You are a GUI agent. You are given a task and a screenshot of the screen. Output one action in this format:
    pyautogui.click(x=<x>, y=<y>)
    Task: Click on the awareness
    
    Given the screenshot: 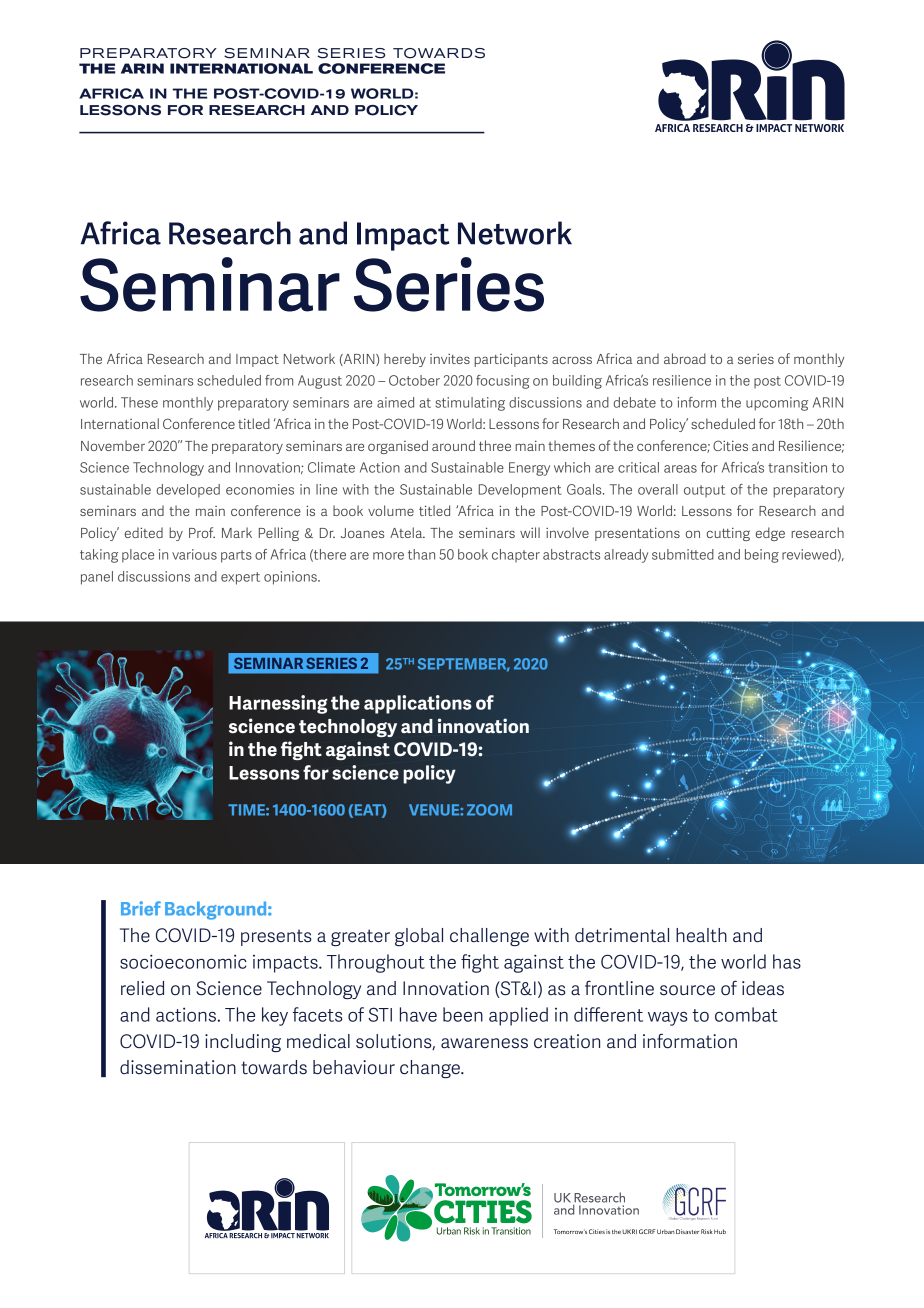 What is the action you would take?
    pyautogui.click(x=484, y=1043)
